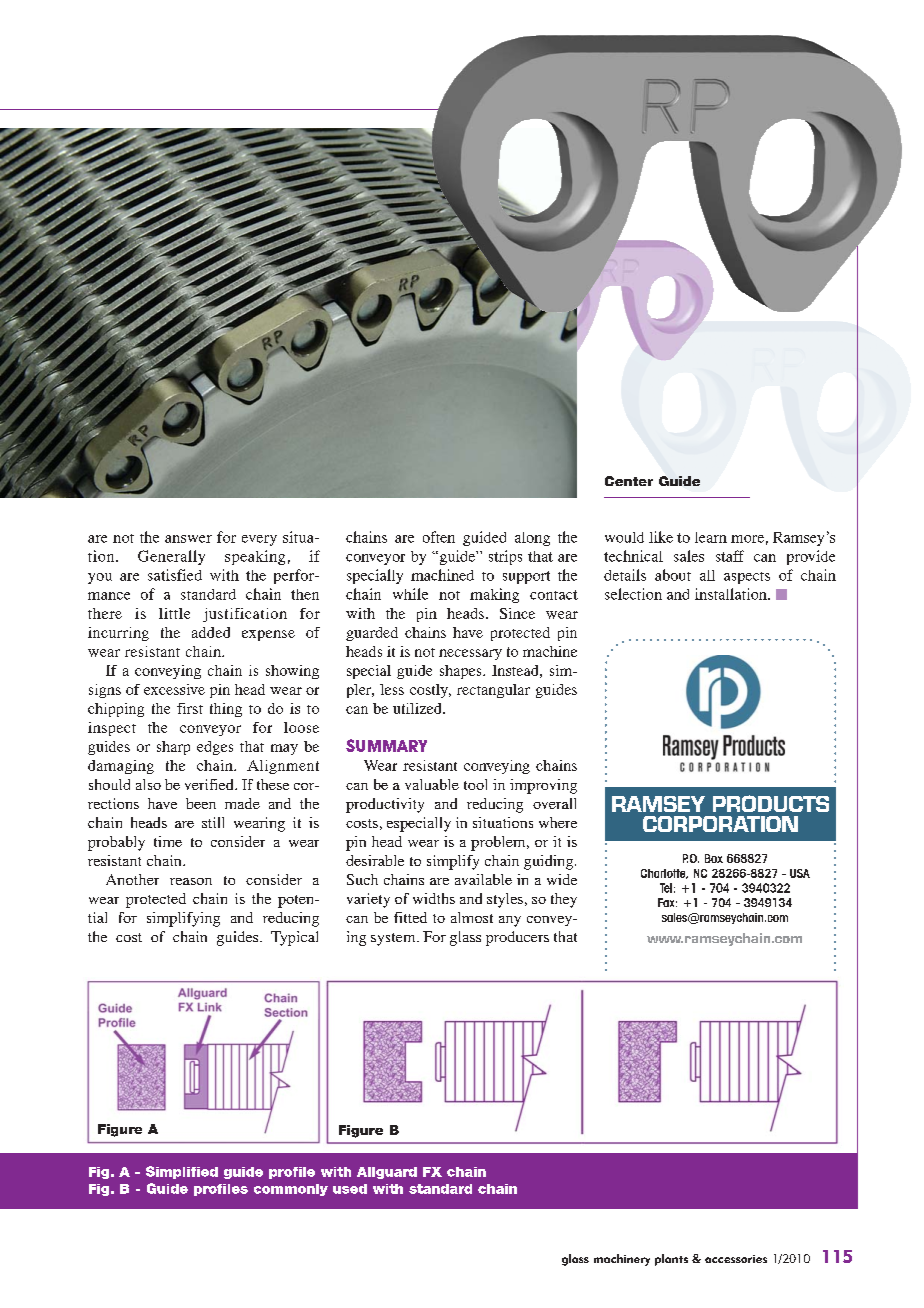 The image size is (924, 1308). I want to click on learn, so click(711, 537).
